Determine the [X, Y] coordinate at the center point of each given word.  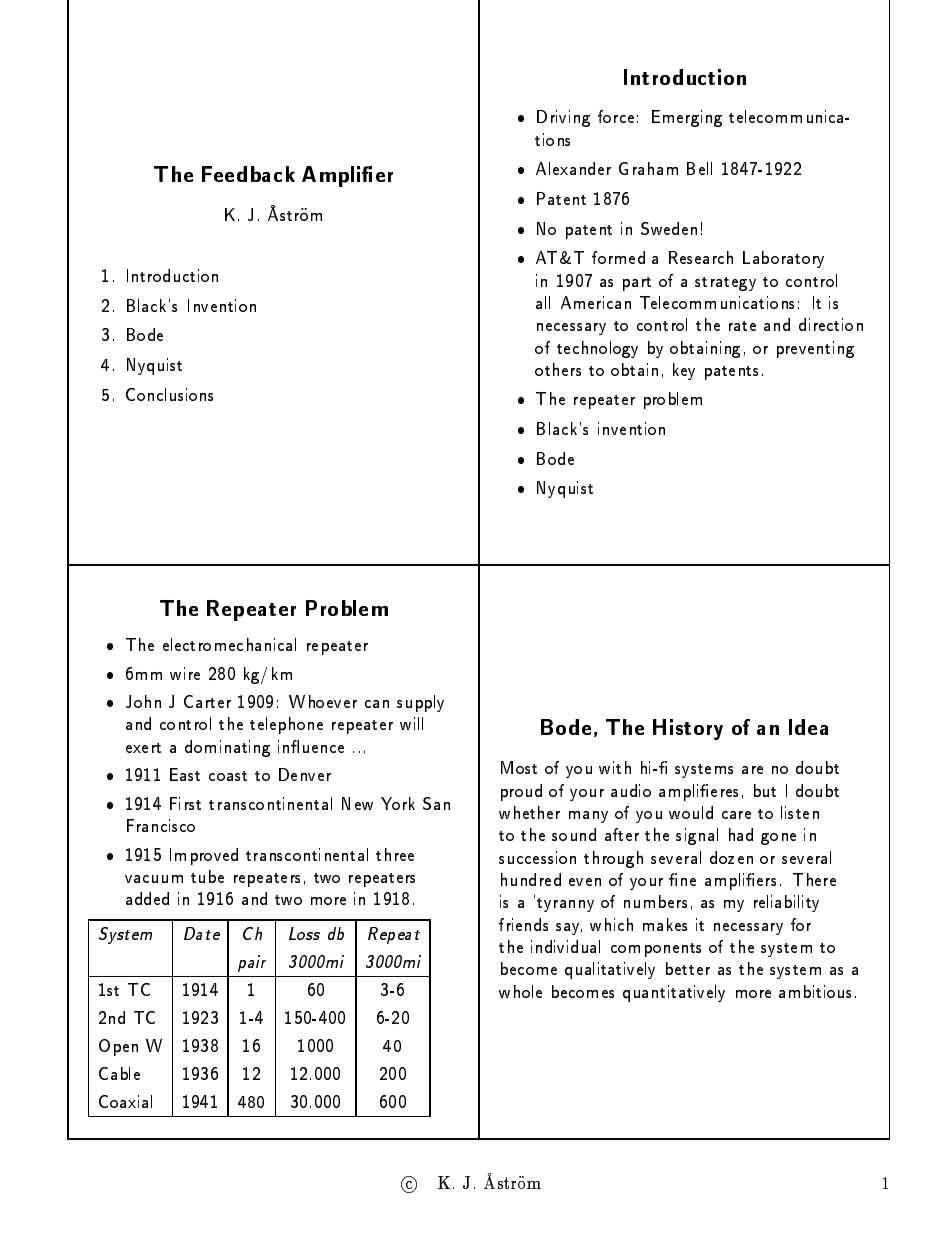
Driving [563, 118]
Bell [699, 168]
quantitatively [674, 993]
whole [520, 991]
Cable [119, 1073]
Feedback [248, 174]
